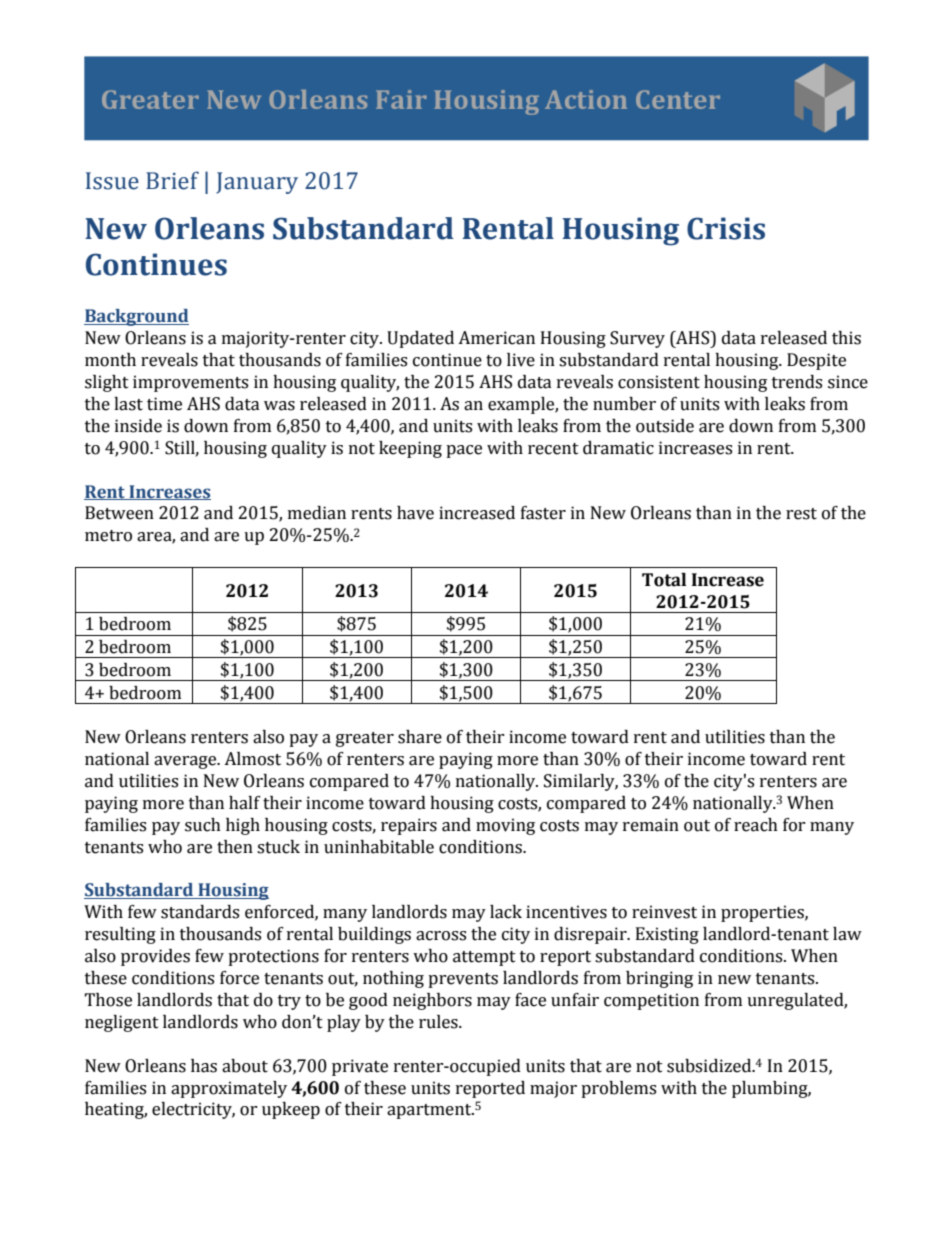 This screenshot has height=1233, width=952. Describe the element at coordinates (664, 580) in the screenshot. I see `Total` at that location.
